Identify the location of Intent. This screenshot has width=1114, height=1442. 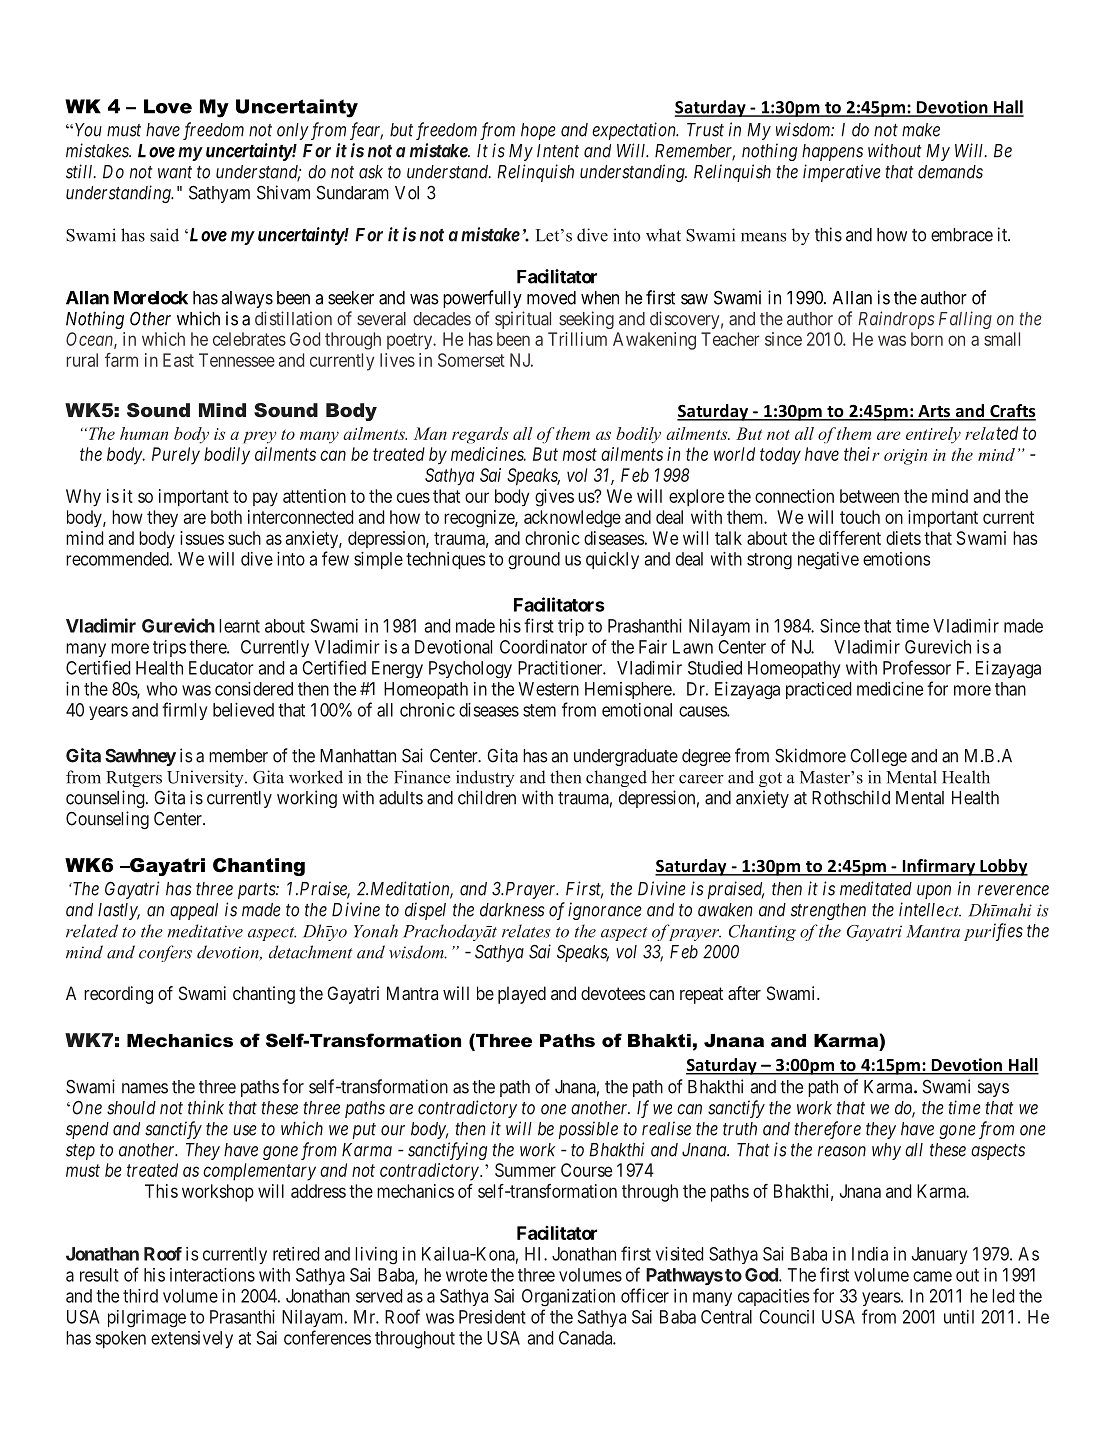
(558, 151).
